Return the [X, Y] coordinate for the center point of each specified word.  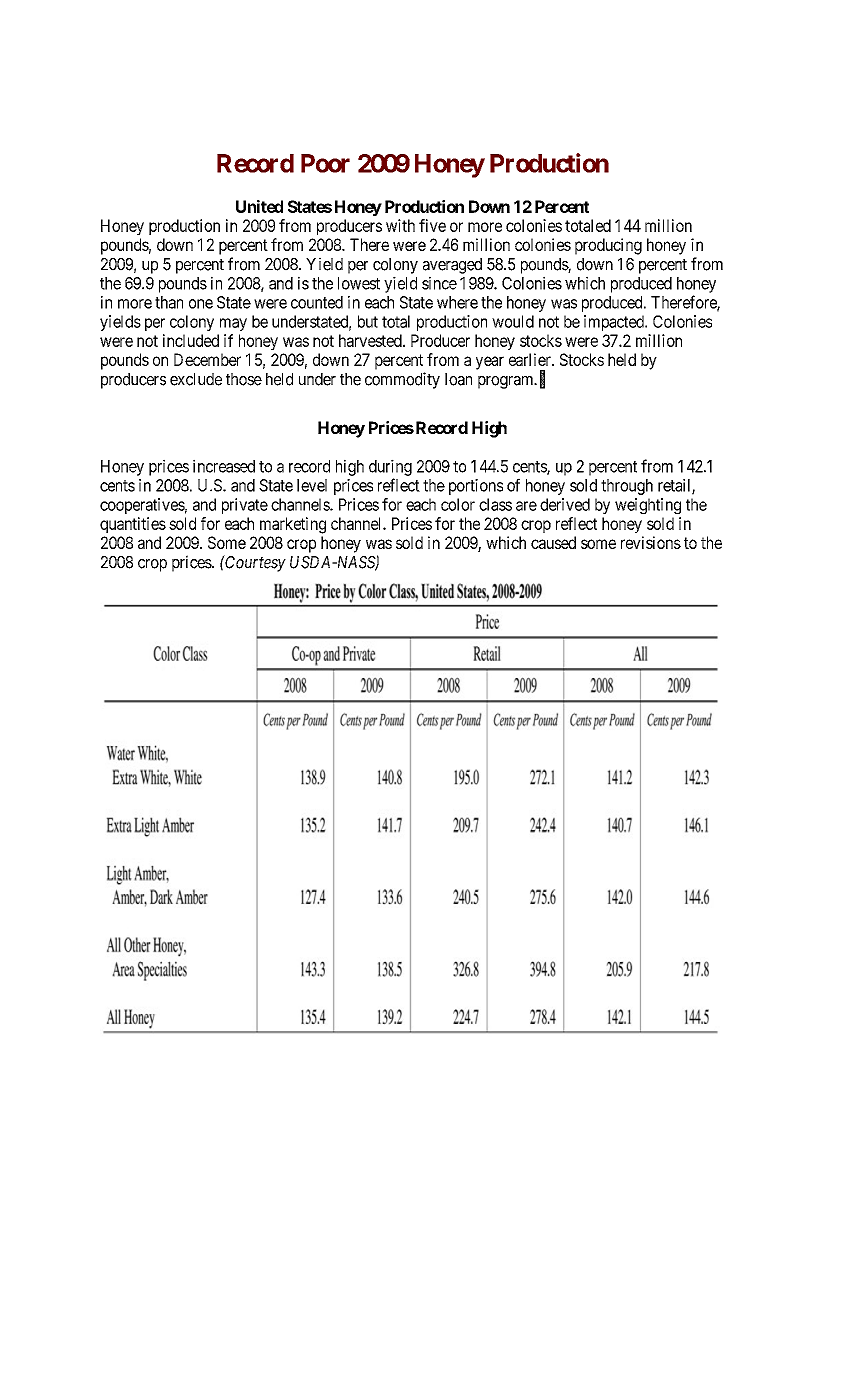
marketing [293, 525]
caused [553, 542]
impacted [615, 323]
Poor [325, 163]
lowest [359, 283]
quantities [133, 525]
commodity [402, 380]
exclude [196, 379]
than [169, 302]
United [259, 206]
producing [608, 246]
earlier [531, 359]
